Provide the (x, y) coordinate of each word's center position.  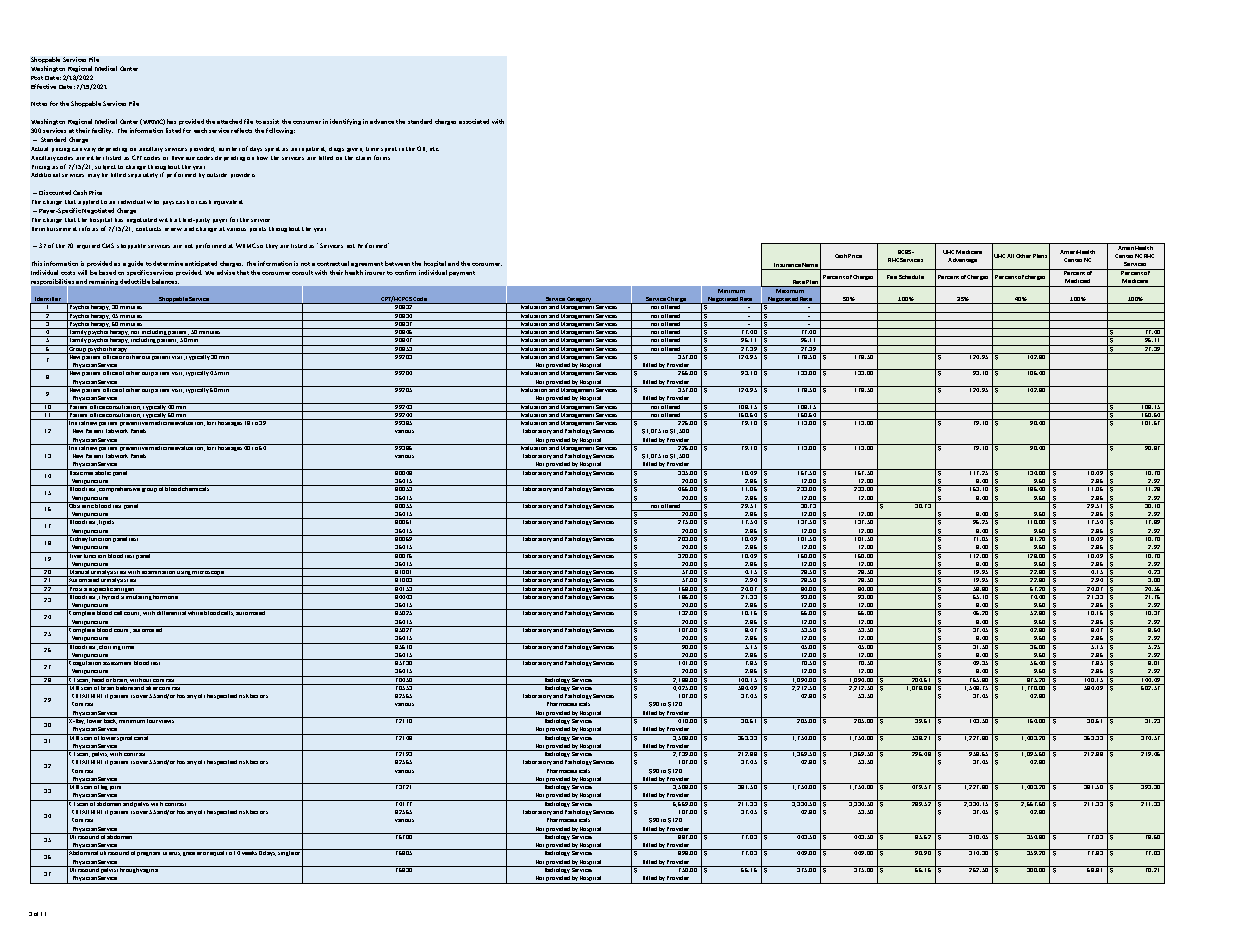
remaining (103, 282)
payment (462, 273)
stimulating (136, 596)
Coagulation (85, 662)
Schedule (911, 277)
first (307, 853)
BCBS (906, 252)
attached (229, 121)
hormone (166, 596)
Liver (76, 555)
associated (474, 121)
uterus (172, 854)
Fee (892, 277)
